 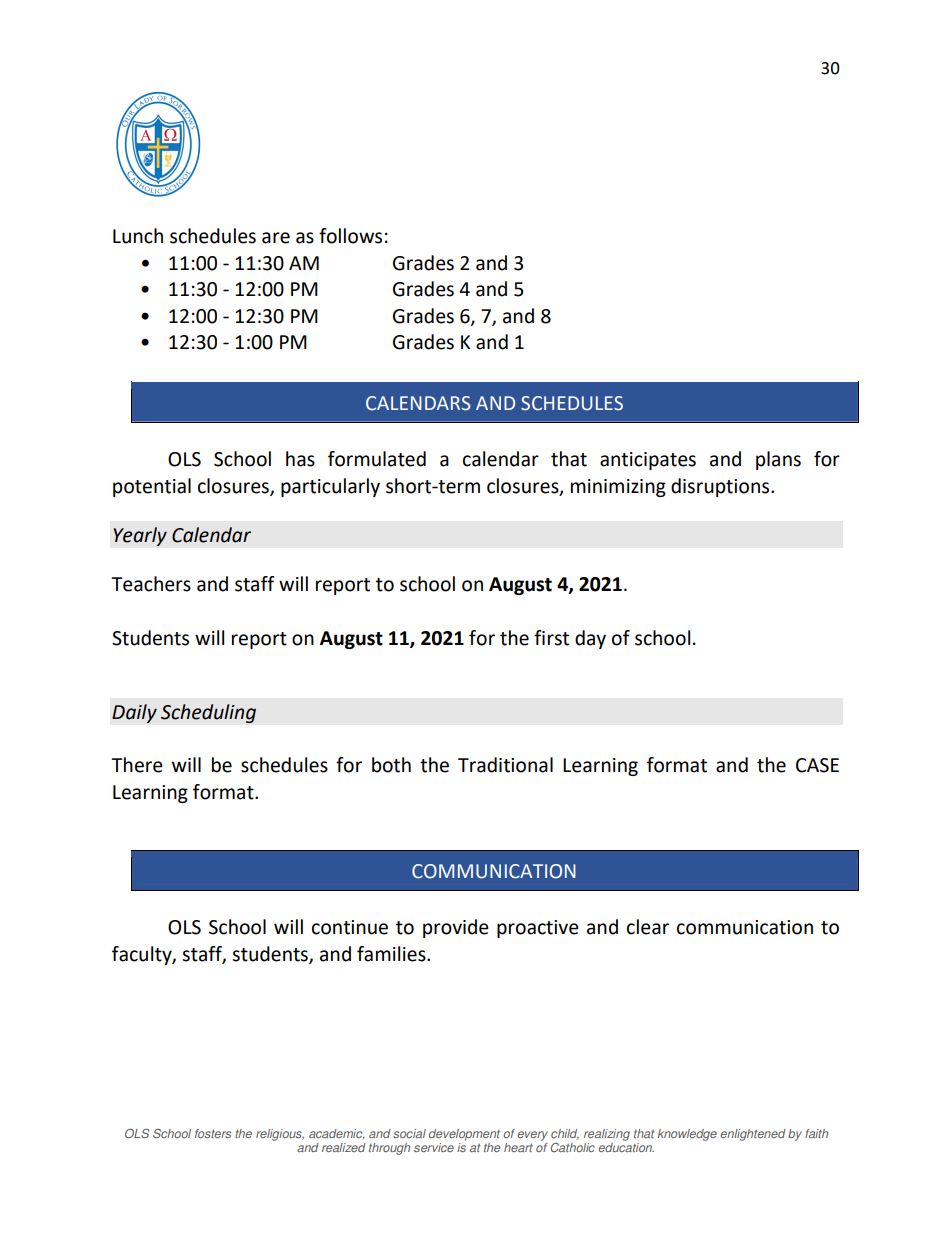 I want to click on Scheduling, so click(x=208, y=713).
